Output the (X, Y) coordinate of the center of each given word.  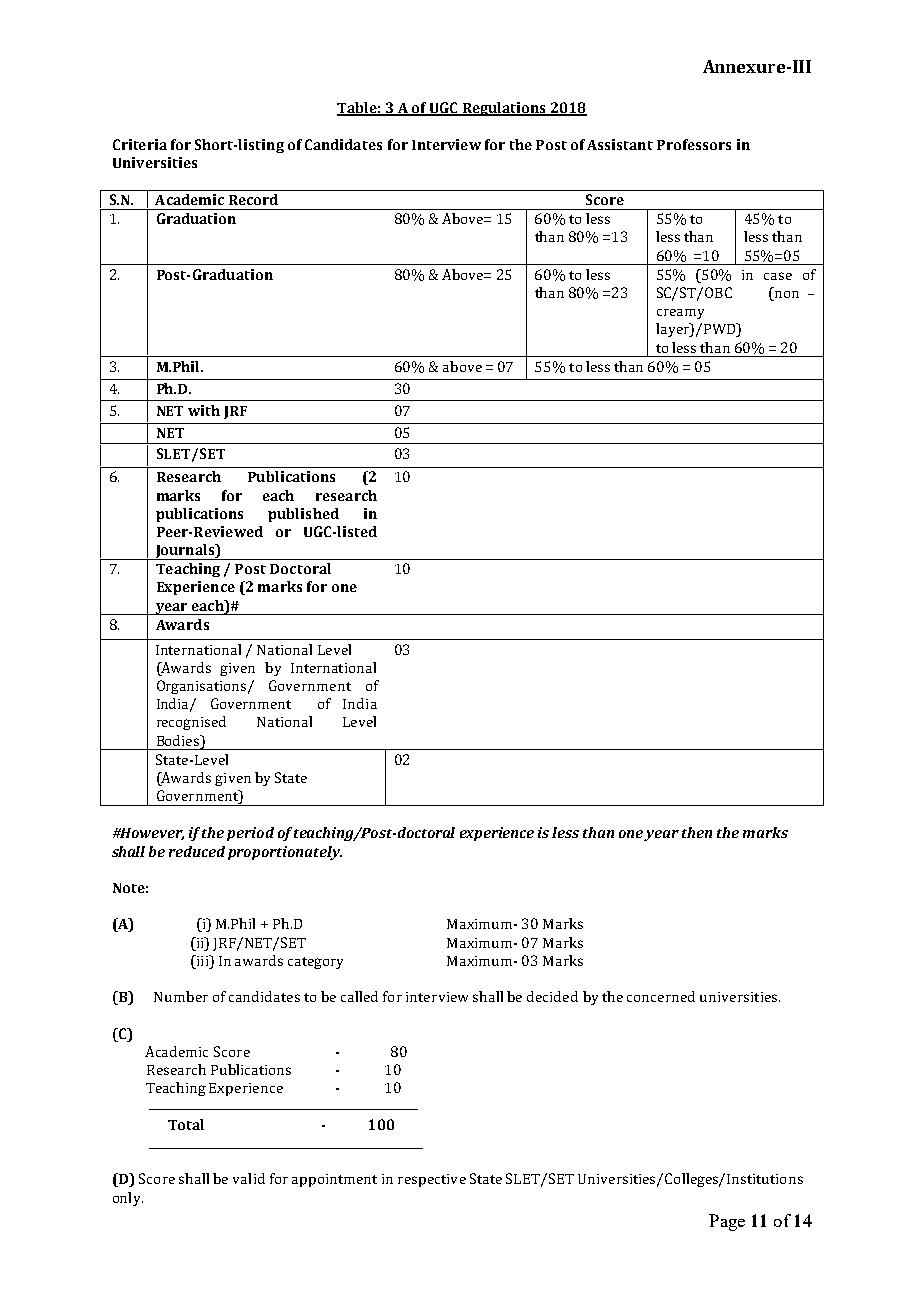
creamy (680, 314)
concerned (661, 996)
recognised (191, 723)
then (697, 832)
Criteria (140, 144)
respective (432, 1180)
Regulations (504, 109)
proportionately (285, 853)
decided (552, 996)
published (303, 515)
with (204, 410)
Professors (694, 144)
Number (181, 996)
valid (249, 1178)
